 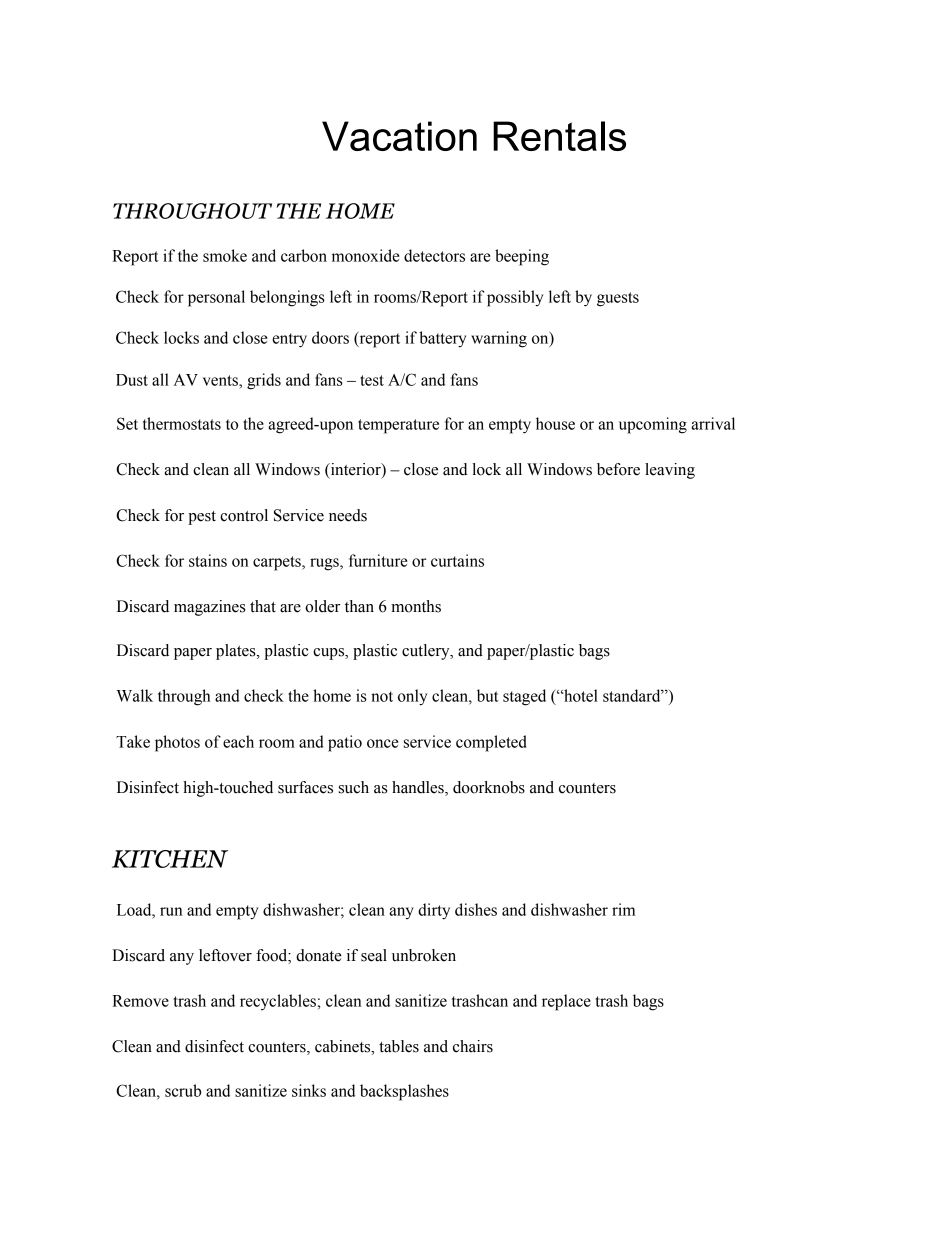 What do you see at coordinates (559, 136) in the image?
I see `Rentals` at bounding box center [559, 136].
